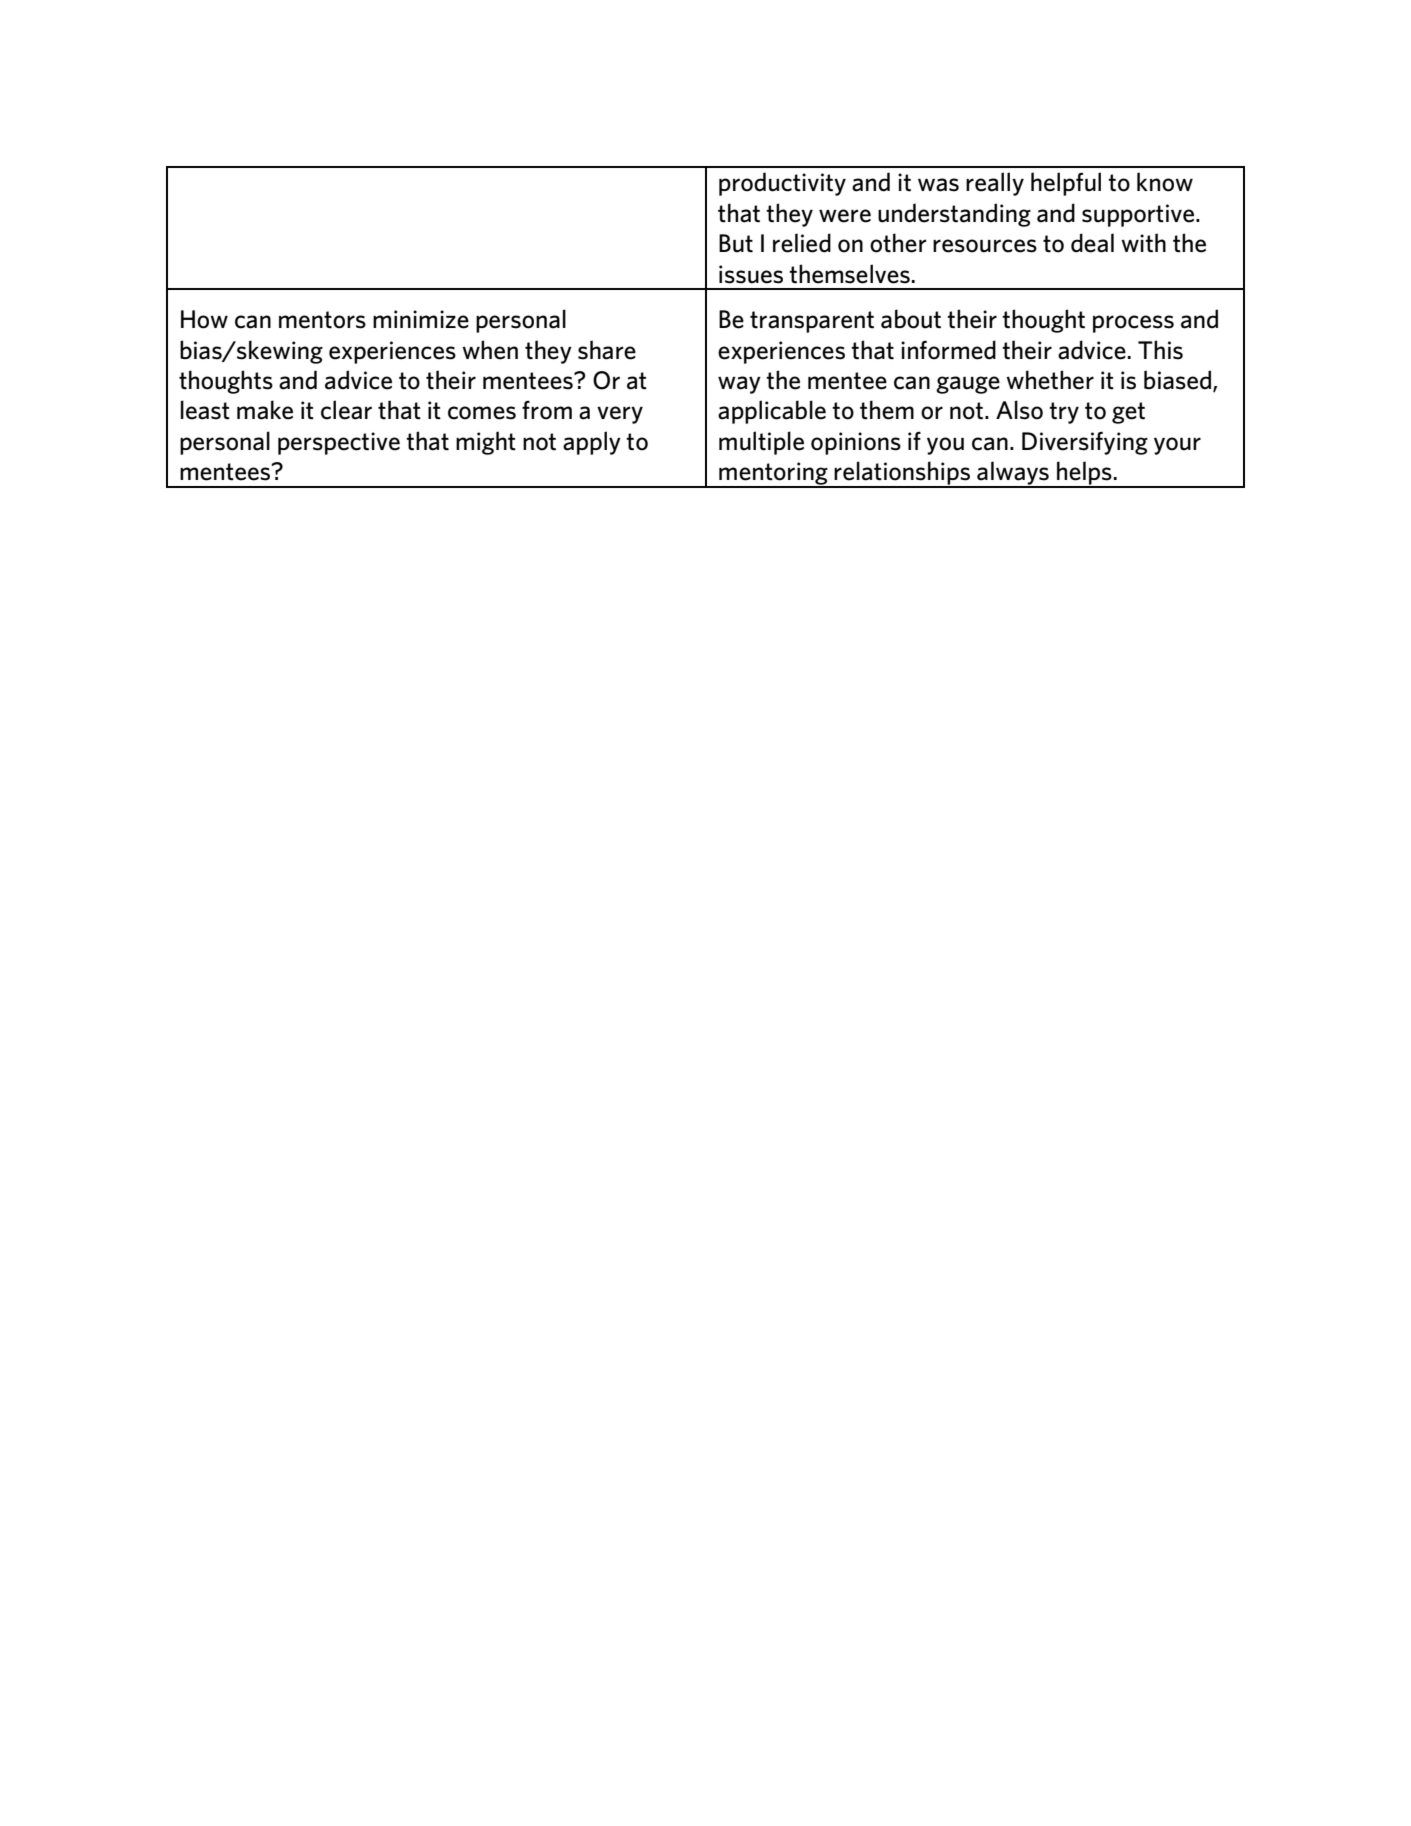 The image size is (1411, 1826). Describe the element at coordinates (1066, 184) in the screenshot. I see `helpful` at that location.
